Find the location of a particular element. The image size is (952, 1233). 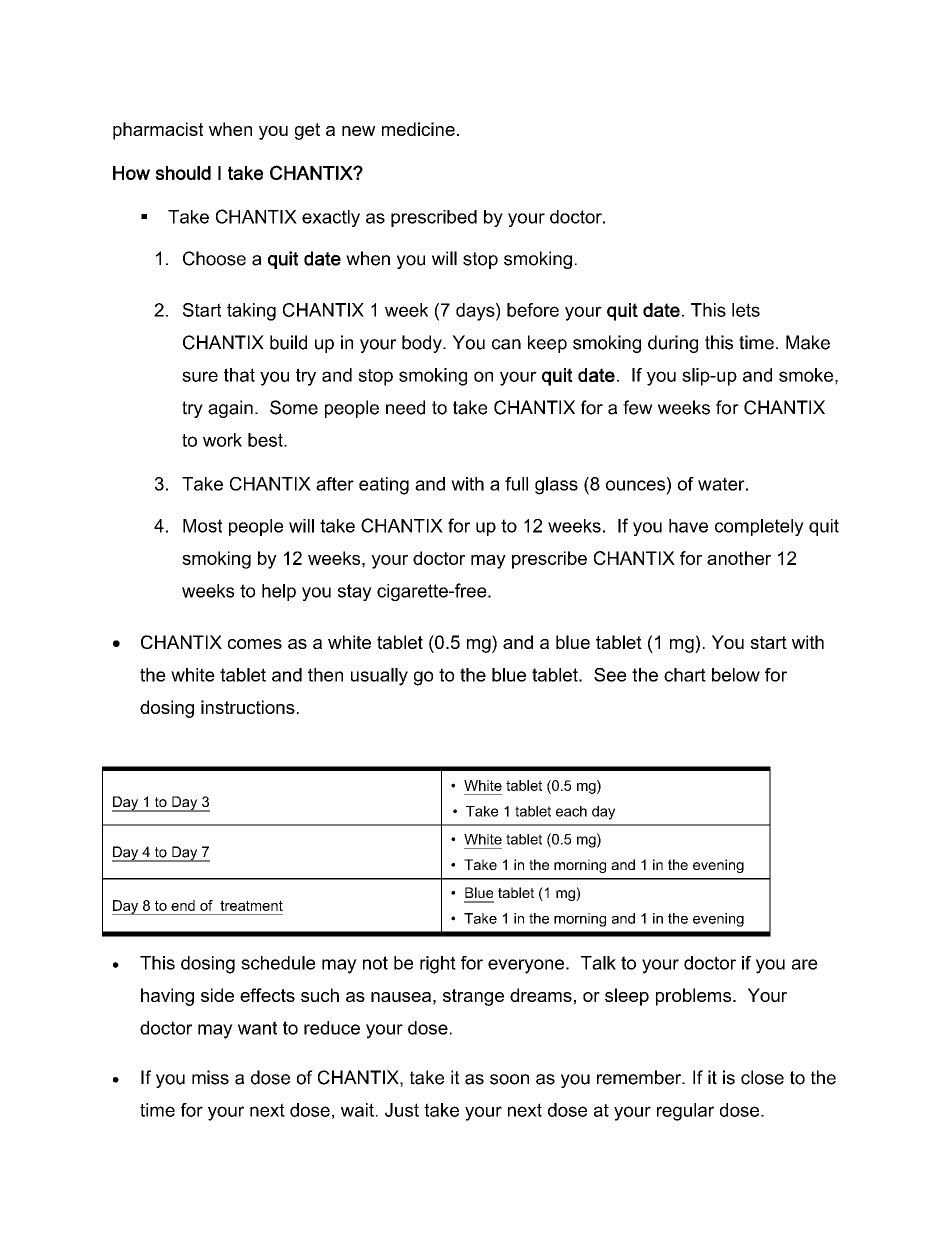

close is located at coordinates (762, 1077).
